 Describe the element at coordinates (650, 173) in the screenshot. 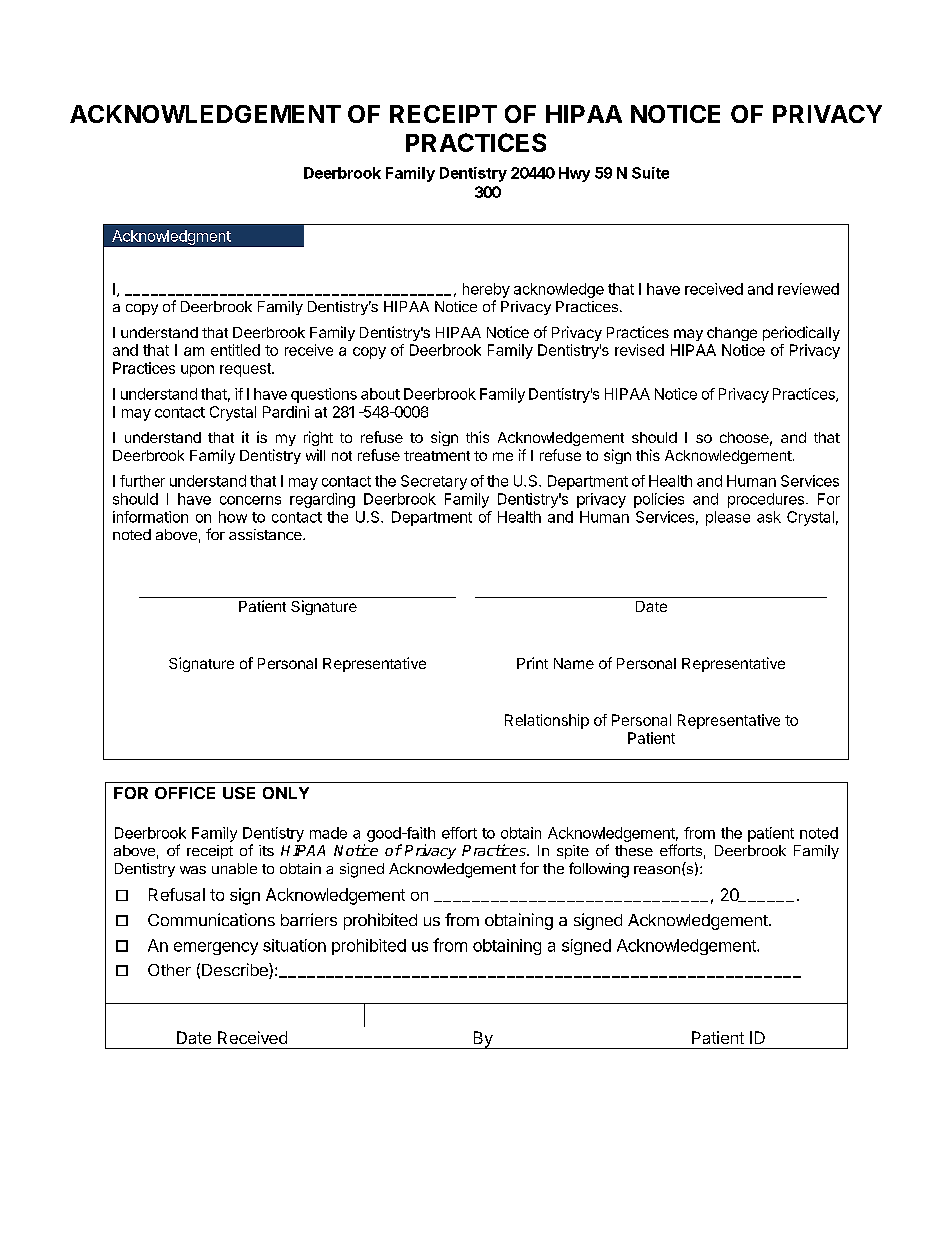

I see `Suite` at that location.
